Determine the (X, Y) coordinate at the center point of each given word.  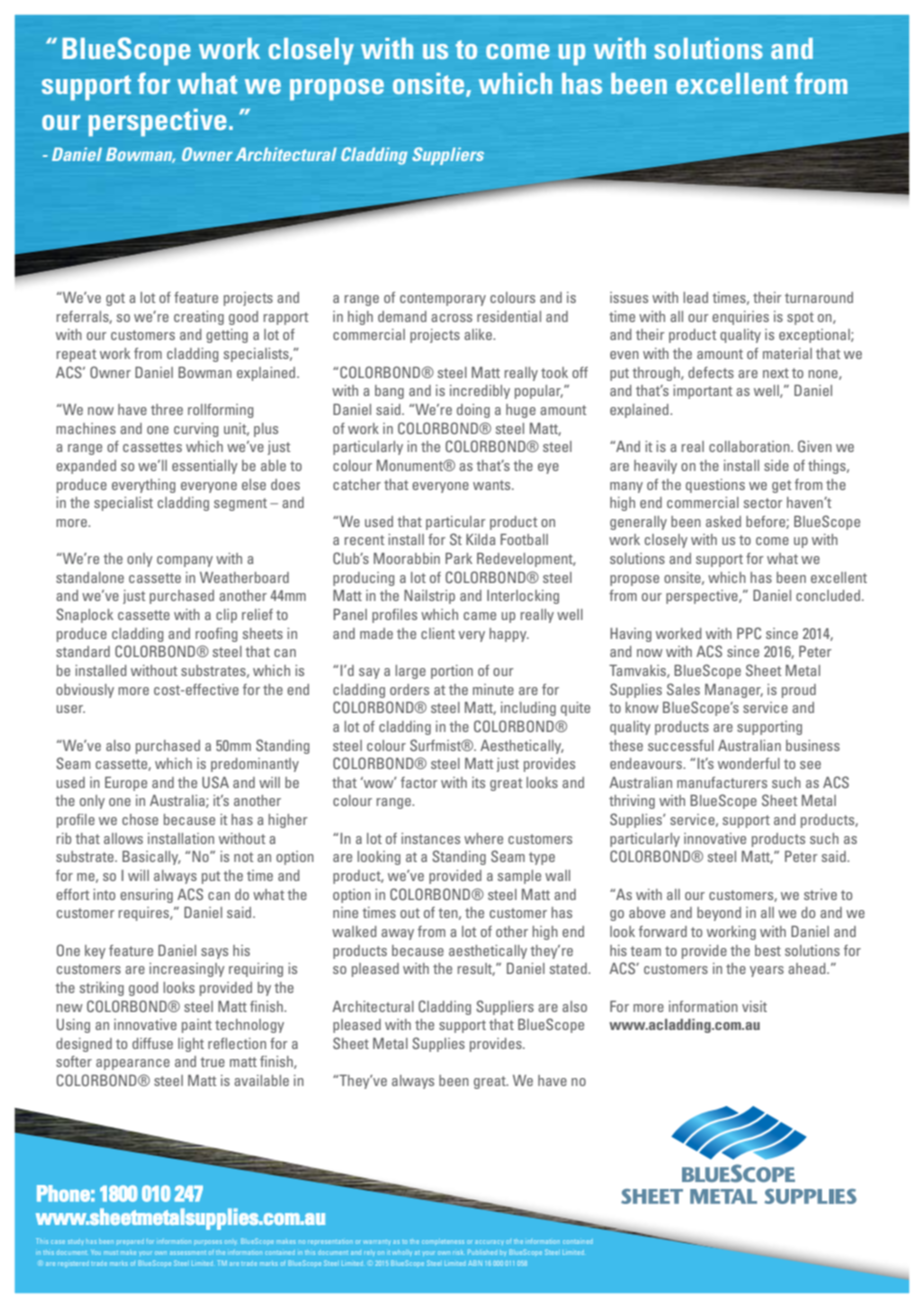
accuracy (489, 1242)
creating (199, 318)
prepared (130, 1241)
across (451, 318)
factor (419, 782)
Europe (126, 784)
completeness (443, 1242)
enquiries (740, 318)
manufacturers (722, 782)
